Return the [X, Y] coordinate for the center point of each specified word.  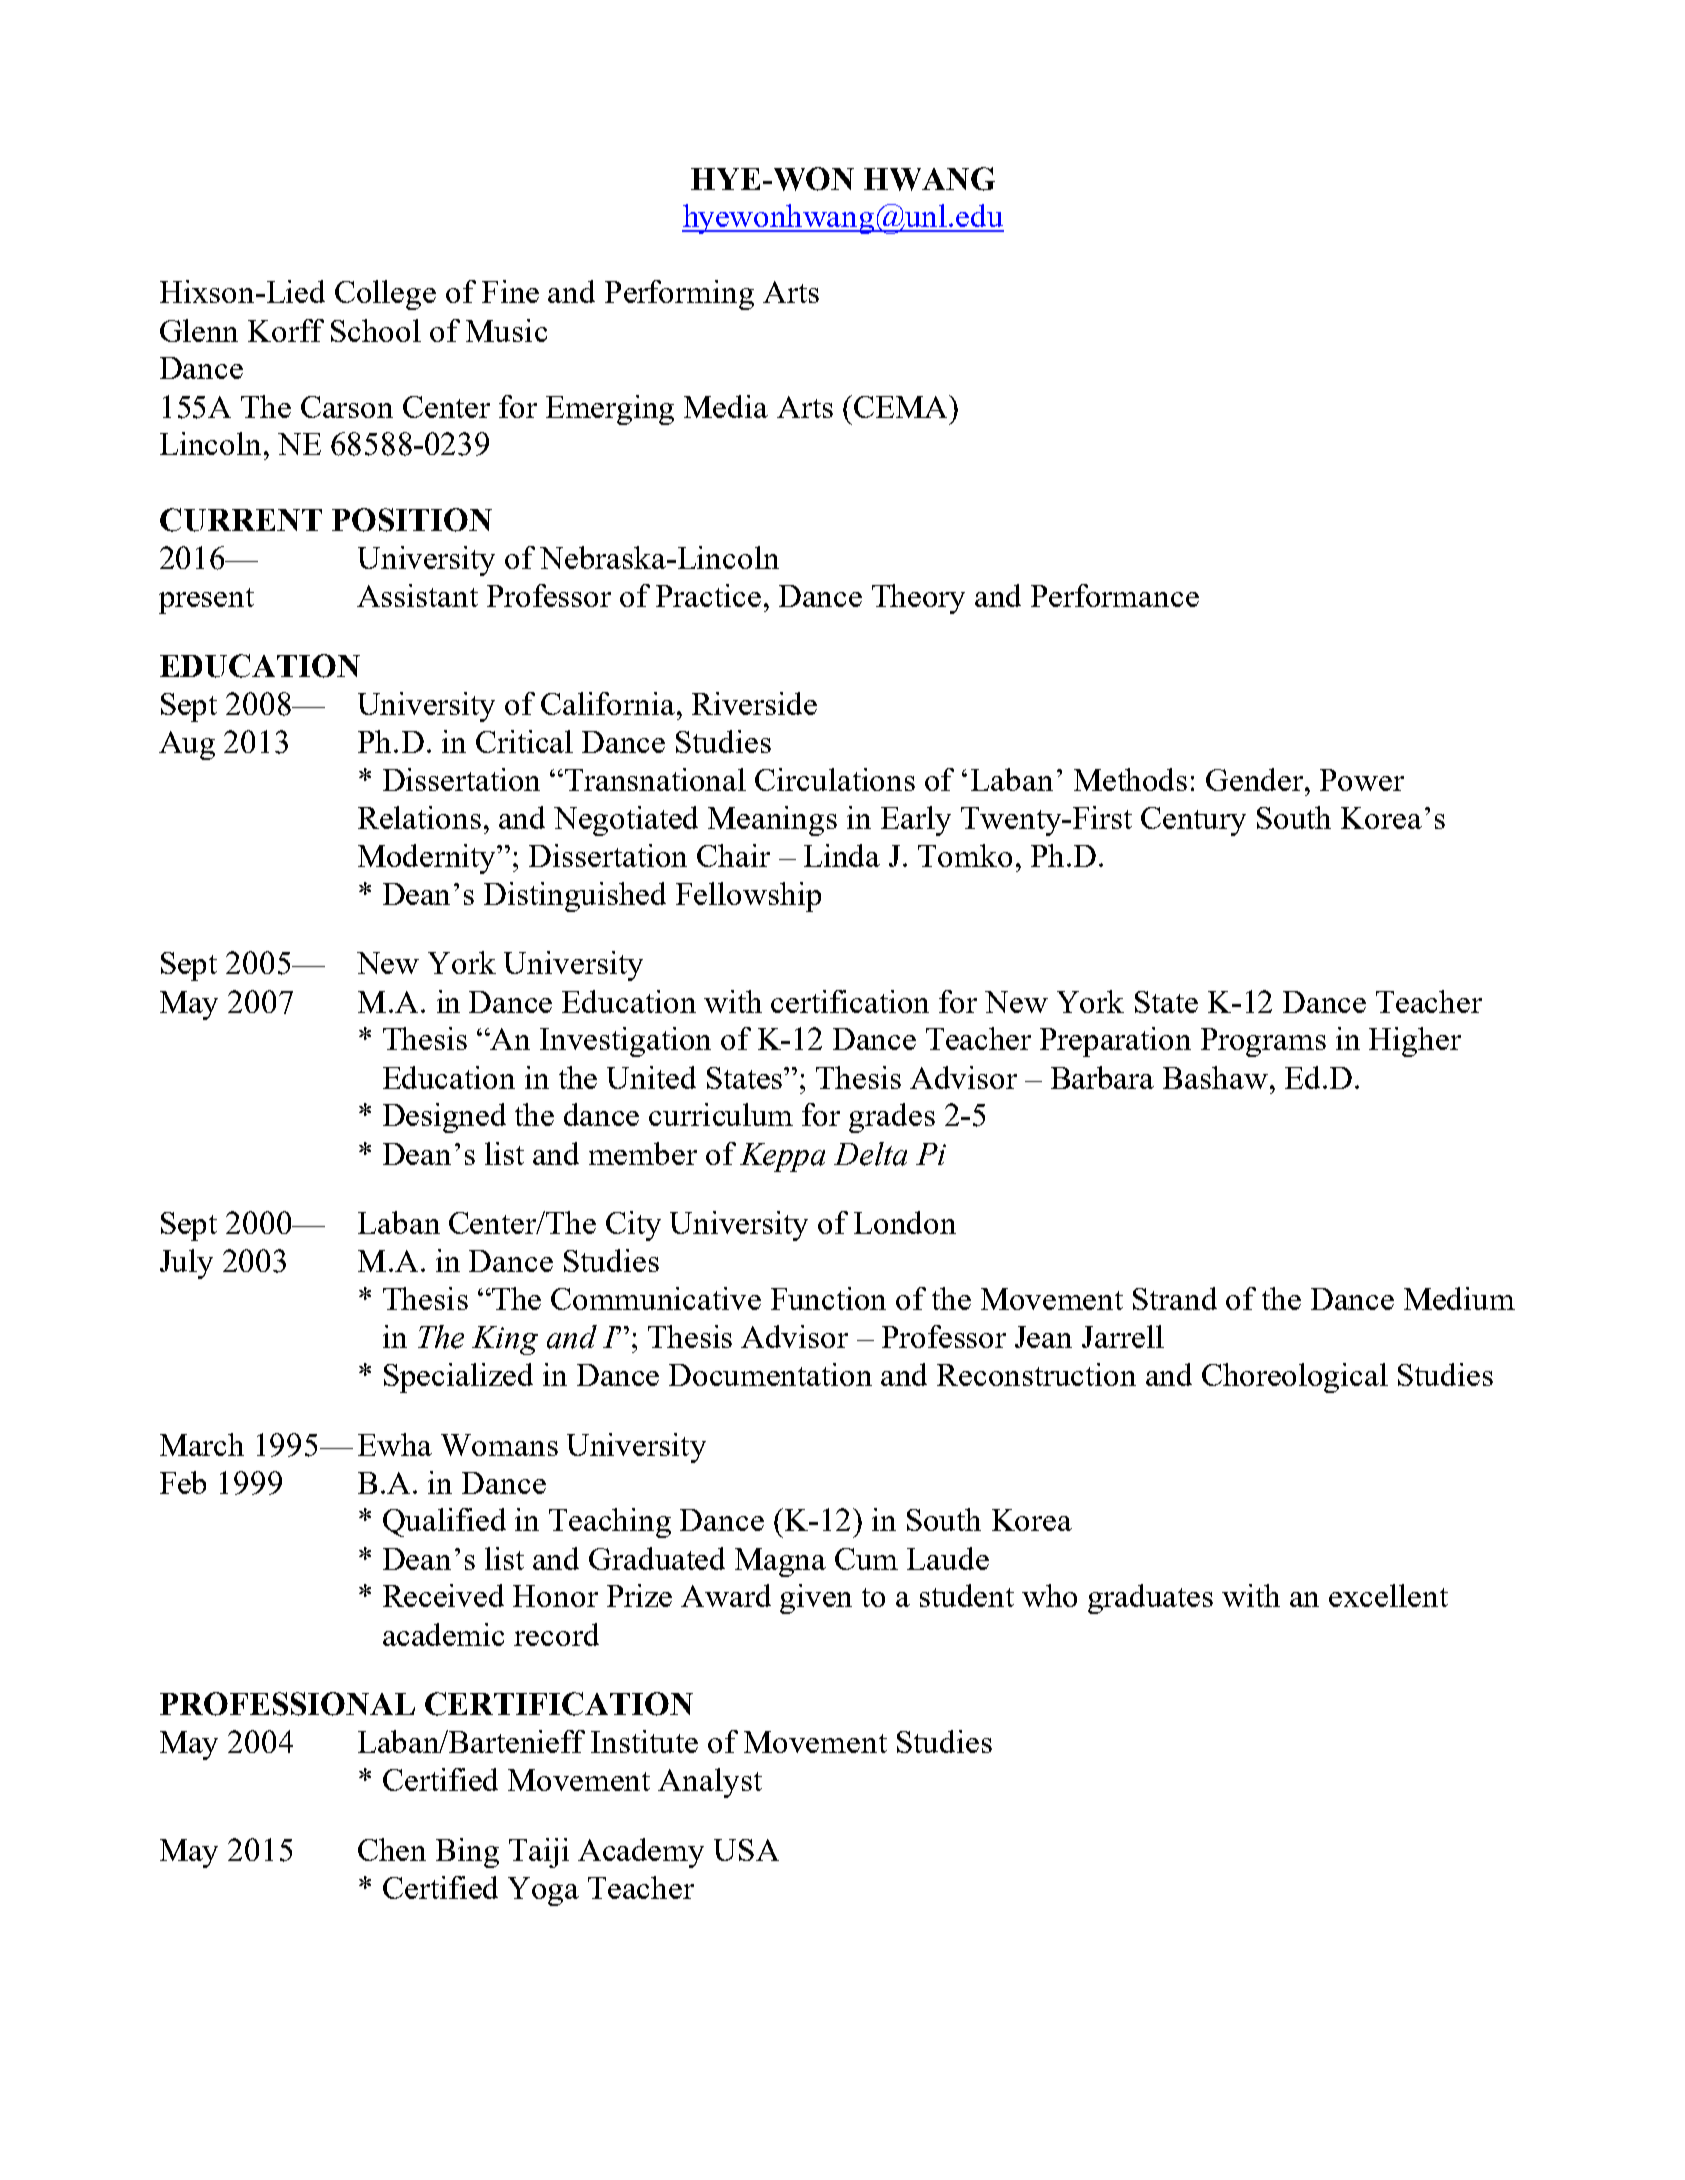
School [376, 330]
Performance [1115, 595]
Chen [392, 1849]
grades [892, 1118]
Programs [1263, 1042]
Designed [444, 1118]
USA [746, 1850]
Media [726, 406]
